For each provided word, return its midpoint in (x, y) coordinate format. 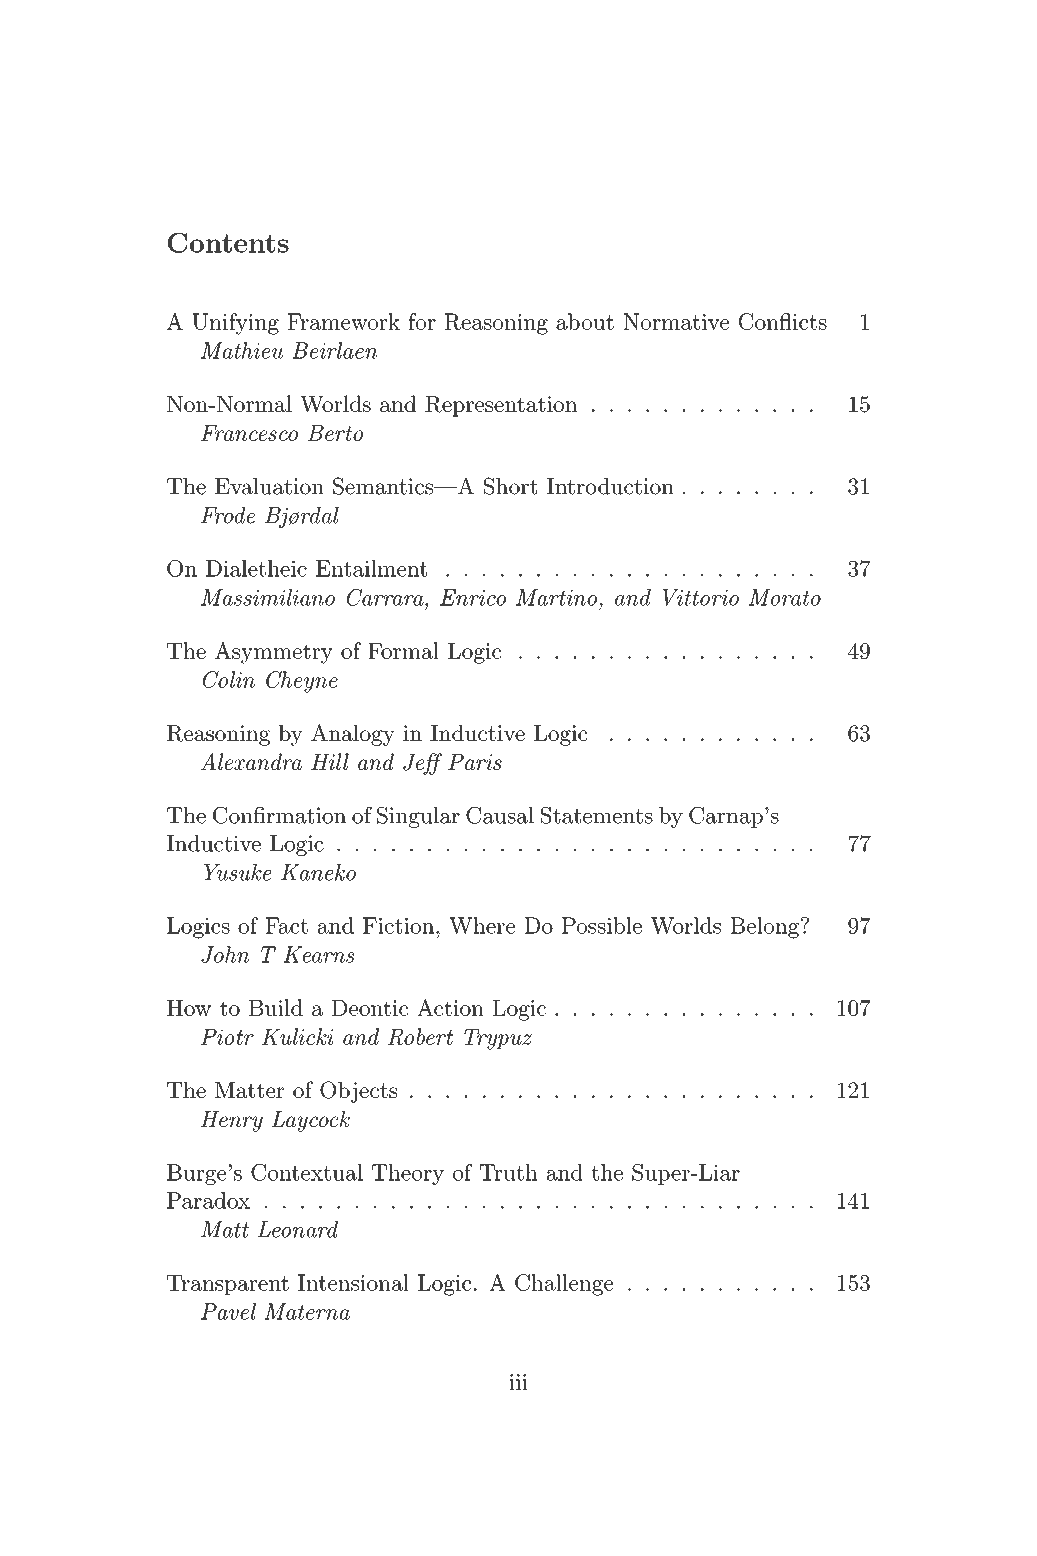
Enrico (473, 597)
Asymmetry (274, 653)
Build (276, 1007)
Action (450, 1007)
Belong (765, 928)
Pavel (228, 1311)
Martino (556, 597)
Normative (676, 321)
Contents (228, 242)
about (585, 321)
